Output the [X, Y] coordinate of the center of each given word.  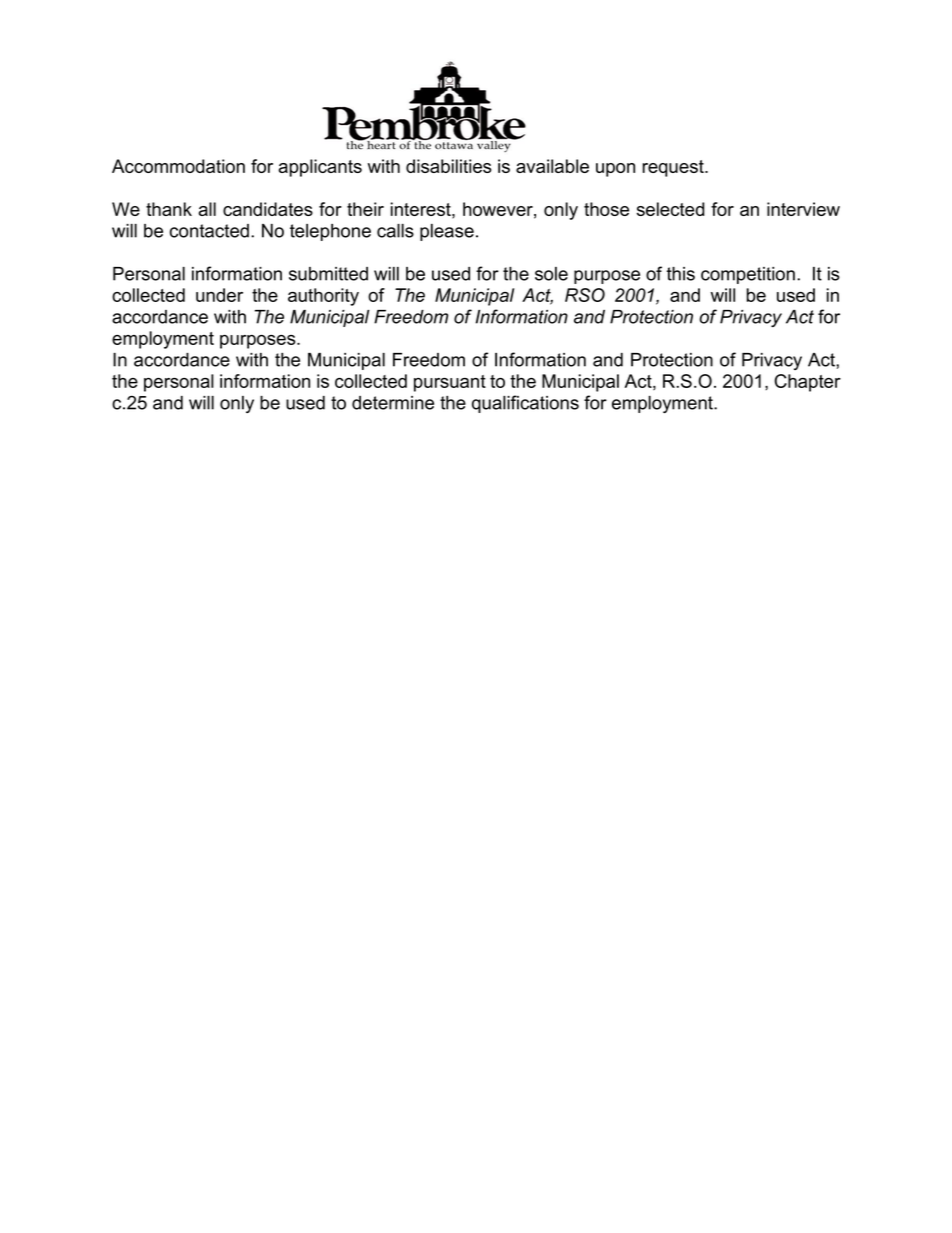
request [674, 168]
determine [393, 403]
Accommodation [178, 166]
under [219, 295]
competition [748, 275]
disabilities [448, 166]
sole [551, 274]
